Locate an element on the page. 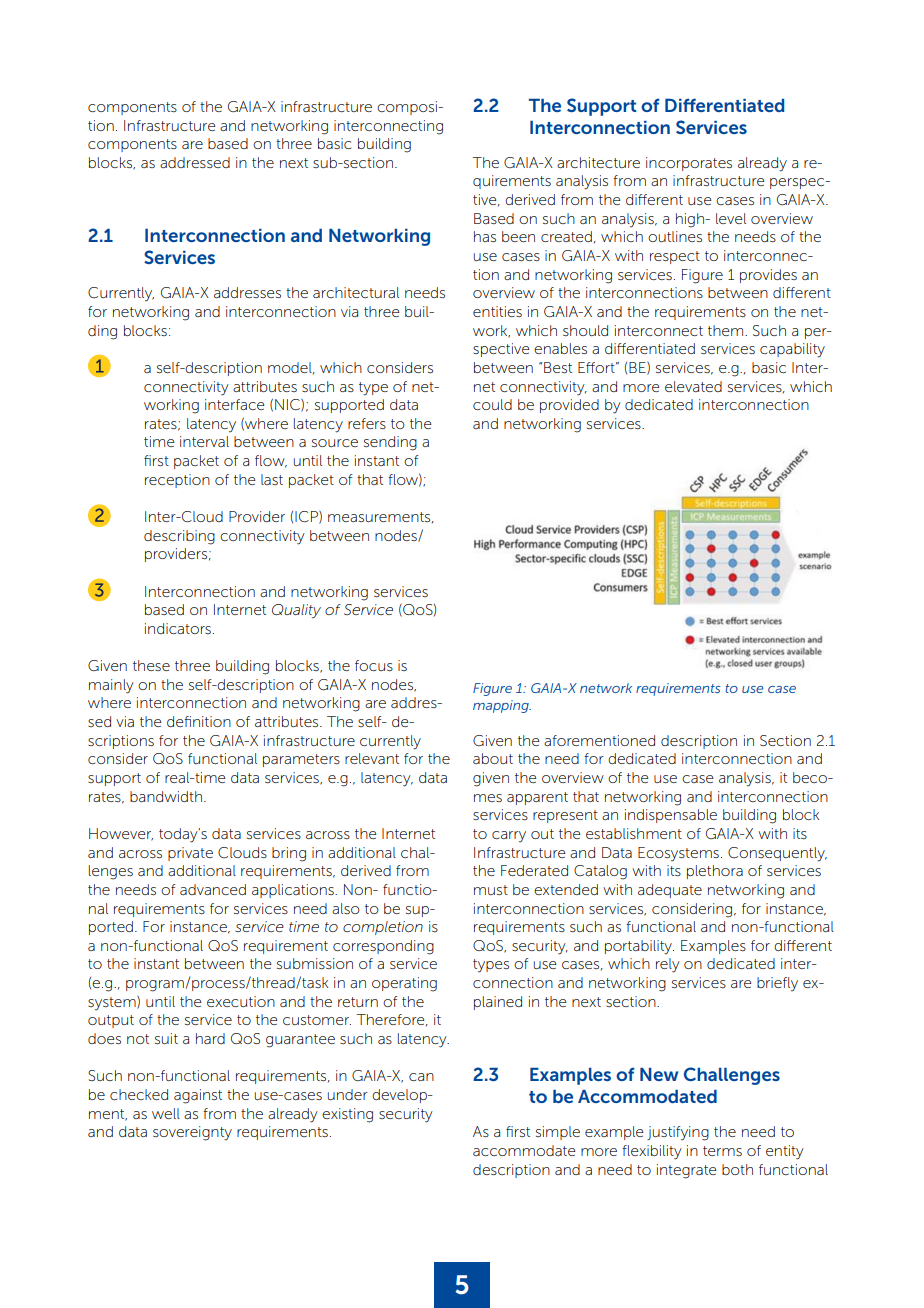  private is located at coordinates (190, 854).
